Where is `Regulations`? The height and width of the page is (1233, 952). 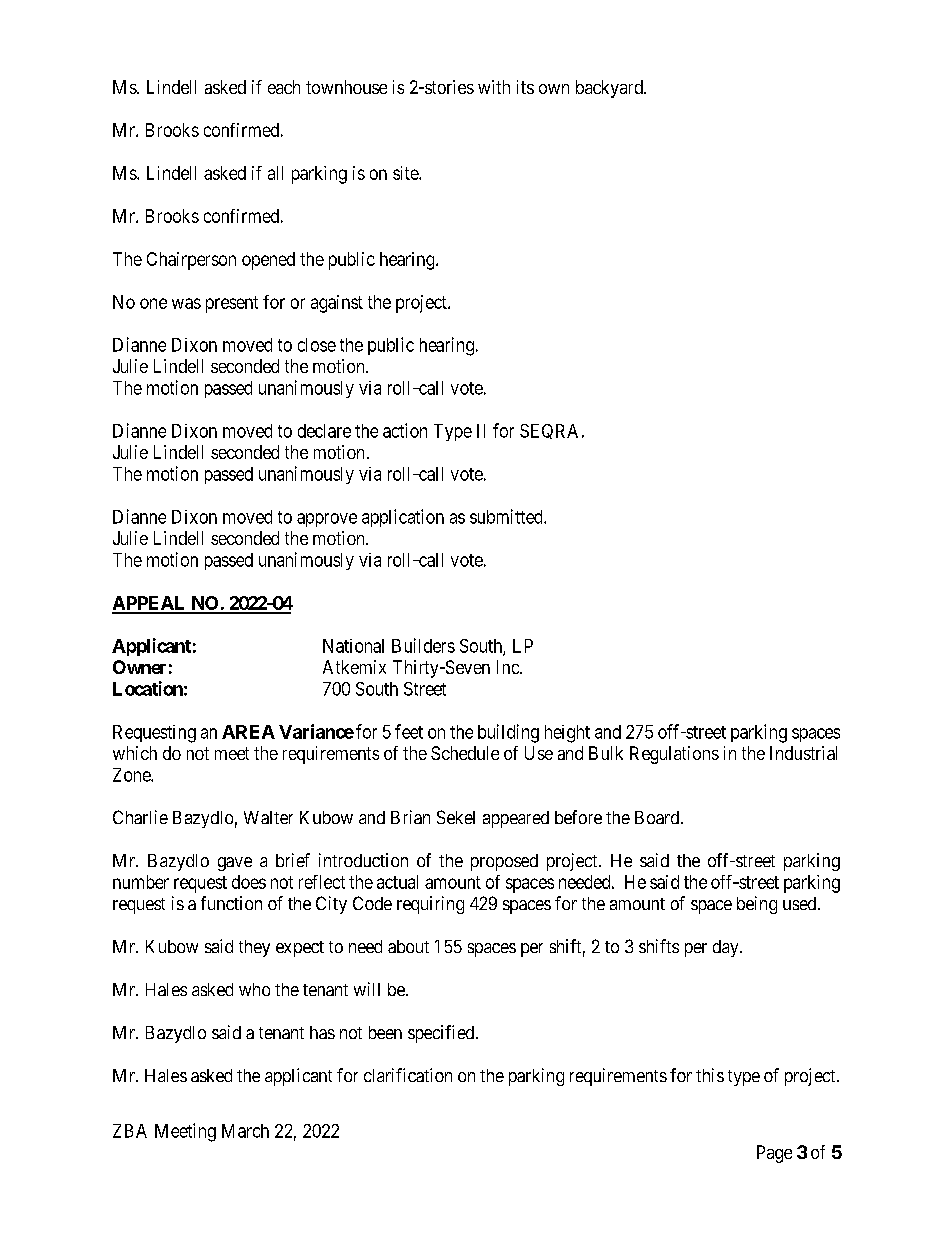
Regulations is located at coordinates (674, 755).
